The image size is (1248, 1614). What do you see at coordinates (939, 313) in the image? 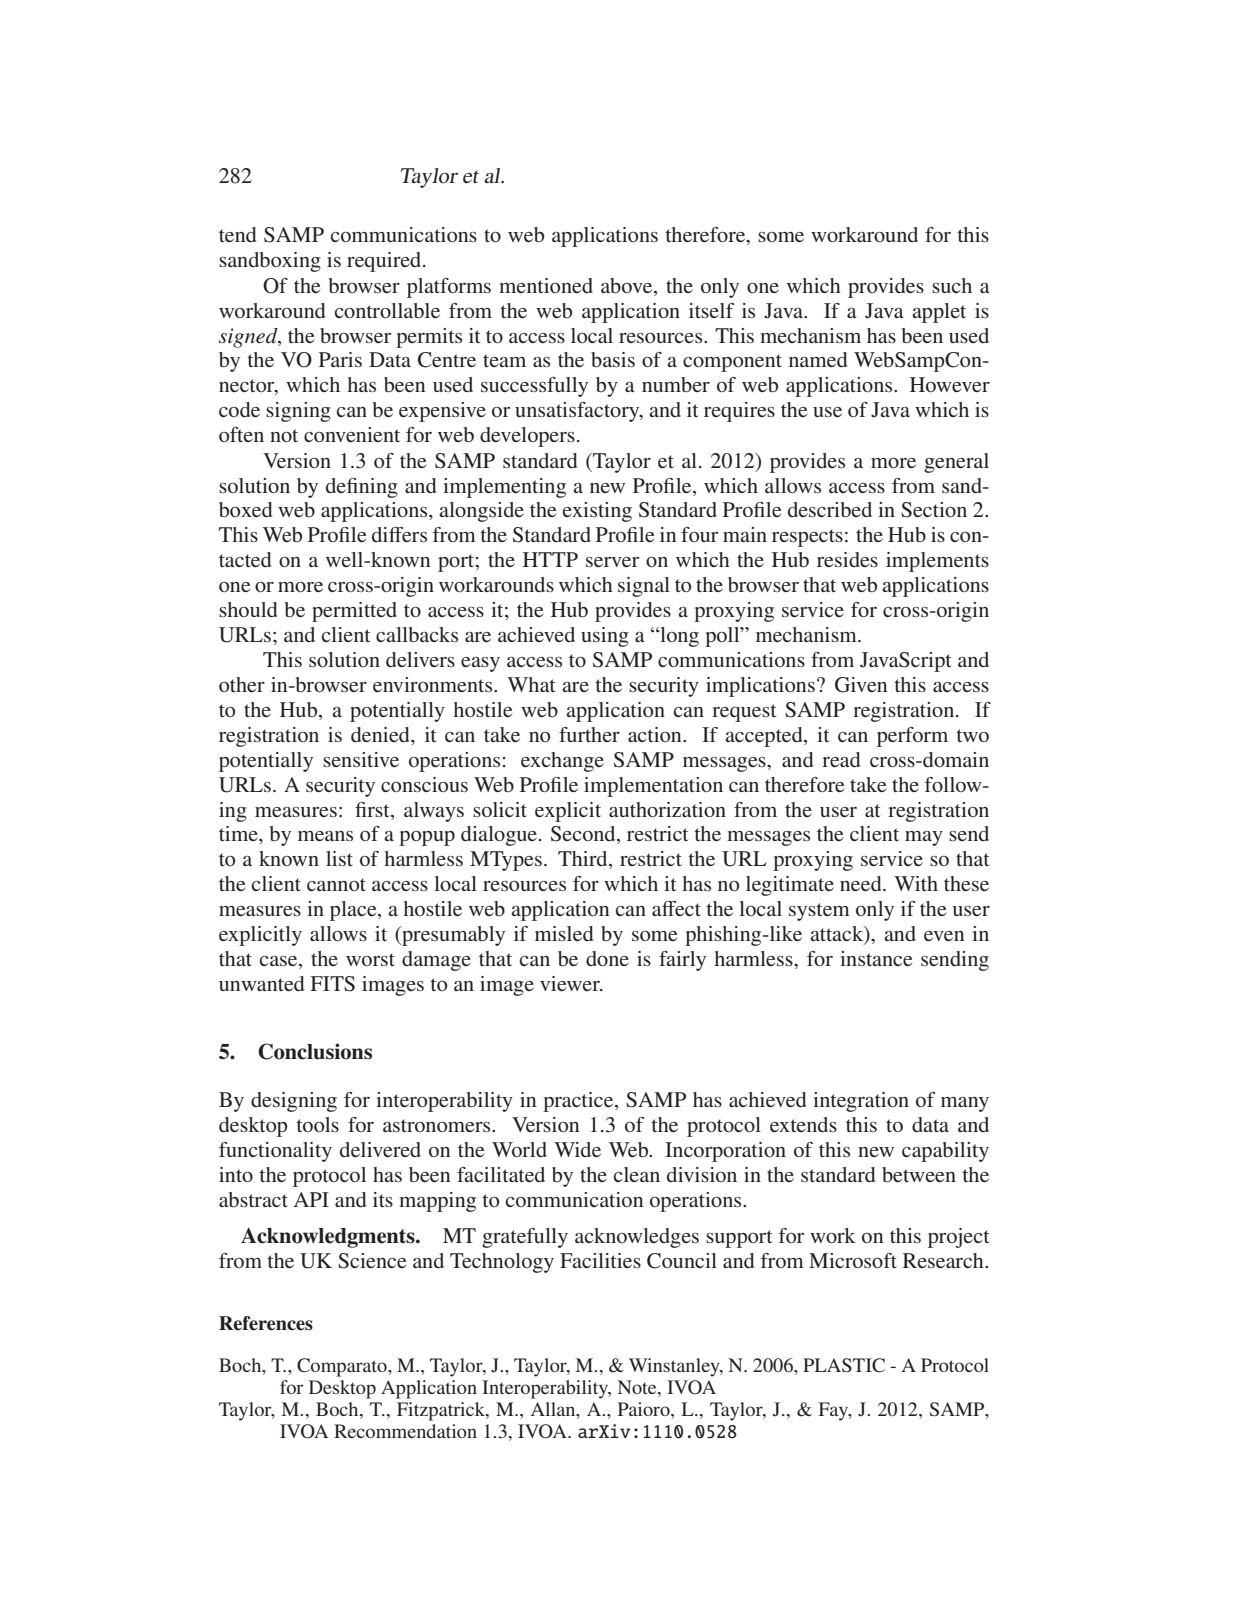
I see `applet` at bounding box center [939, 313].
